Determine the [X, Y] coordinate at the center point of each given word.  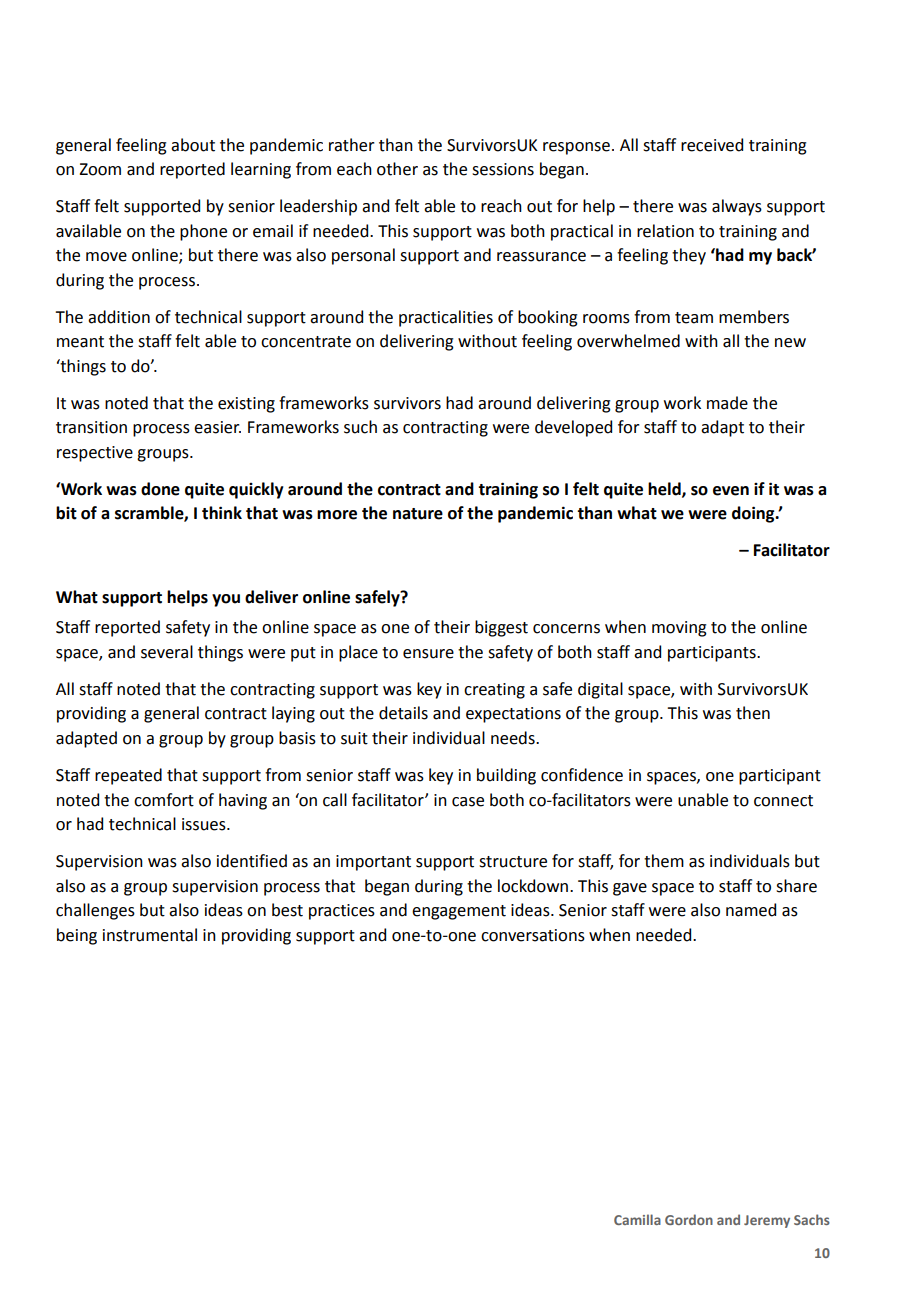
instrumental [150, 935]
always [737, 207]
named [751, 910]
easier [217, 427]
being [77, 936]
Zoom [100, 169]
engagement [459, 912]
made [727, 403]
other [397, 169]
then [753, 713]
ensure [428, 654]
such [360, 427]
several [167, 652]
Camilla [637, 1219]
